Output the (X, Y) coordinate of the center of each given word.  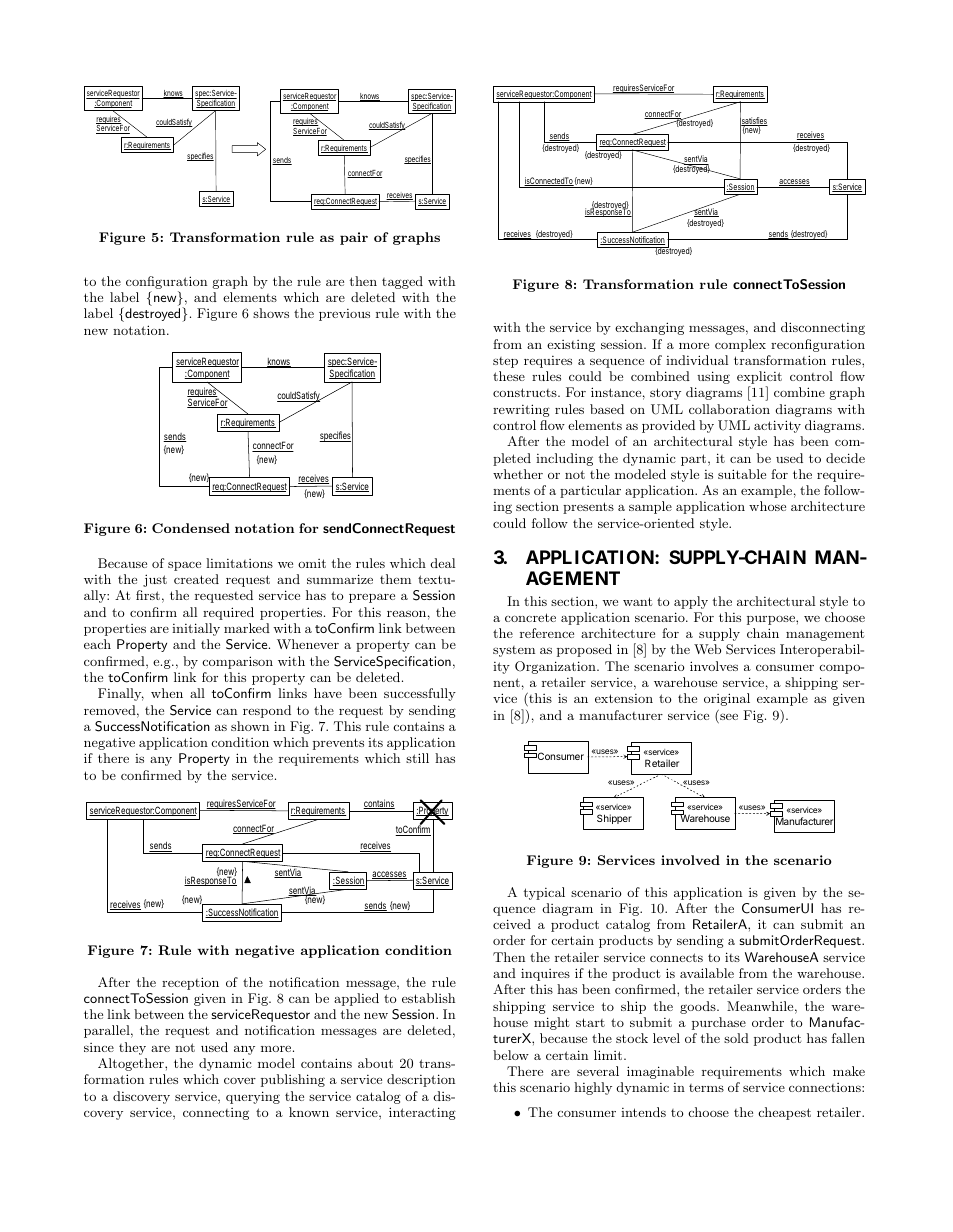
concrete (530, 617)
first (148, 595)
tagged (402, 282)
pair (354, 238)
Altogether (132, 1064)
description (421, 1080)
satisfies (754, 121)
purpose (772, 620)
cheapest (784, 1113)
